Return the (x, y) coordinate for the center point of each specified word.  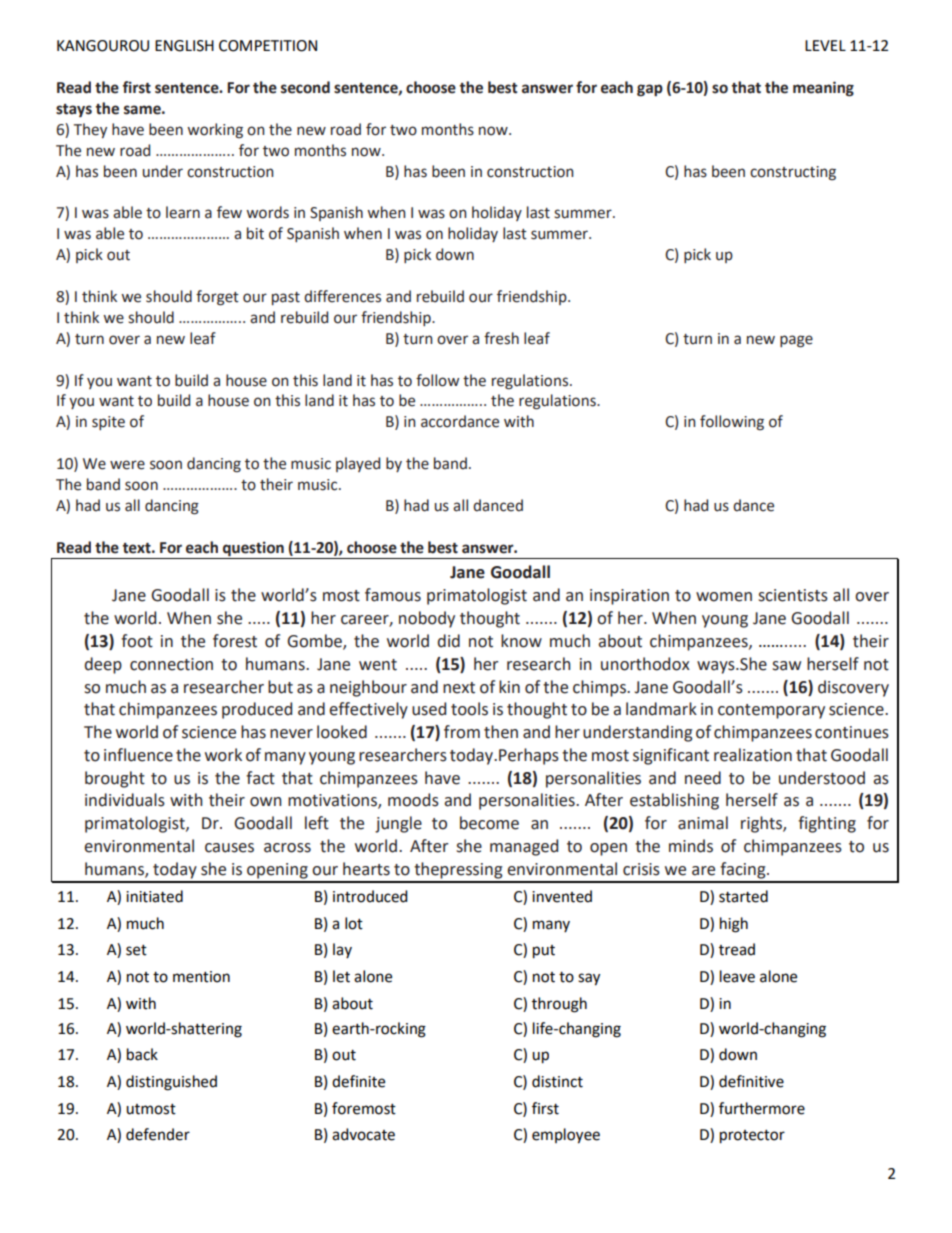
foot (137, 641)
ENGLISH (184, 46)
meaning (823, 89)
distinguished (171, 1083)
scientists (793, 595)
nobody (427, 619)
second (305, 87)
